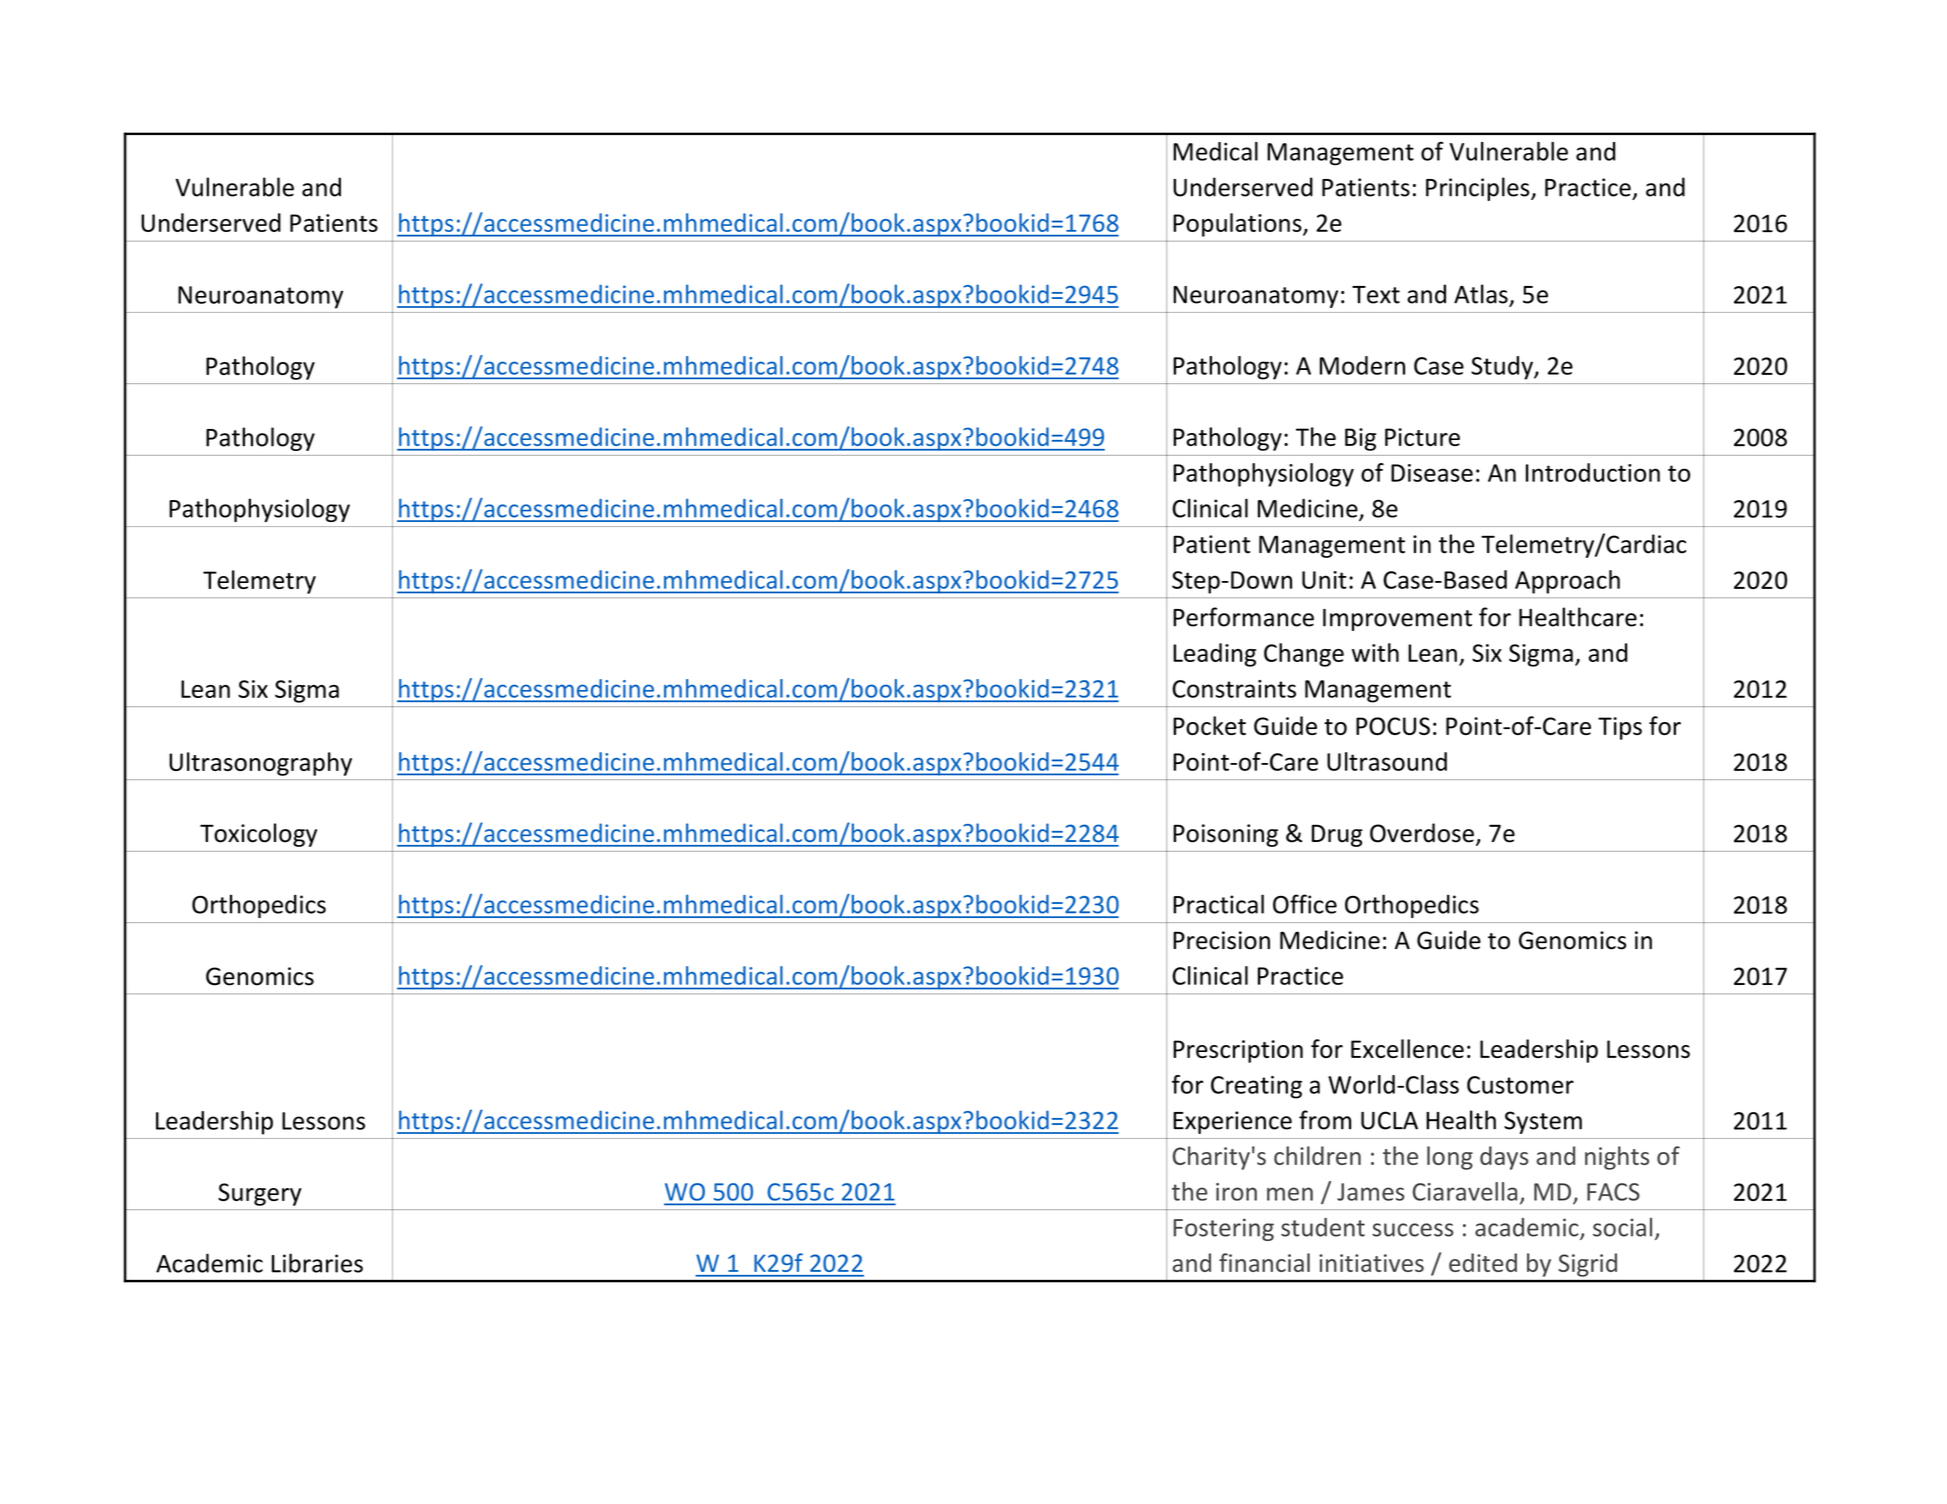 This page has width=1947, height=1504. Describe the element at coordinates (1432, 473) in the page. I see `Disease` at that location.
